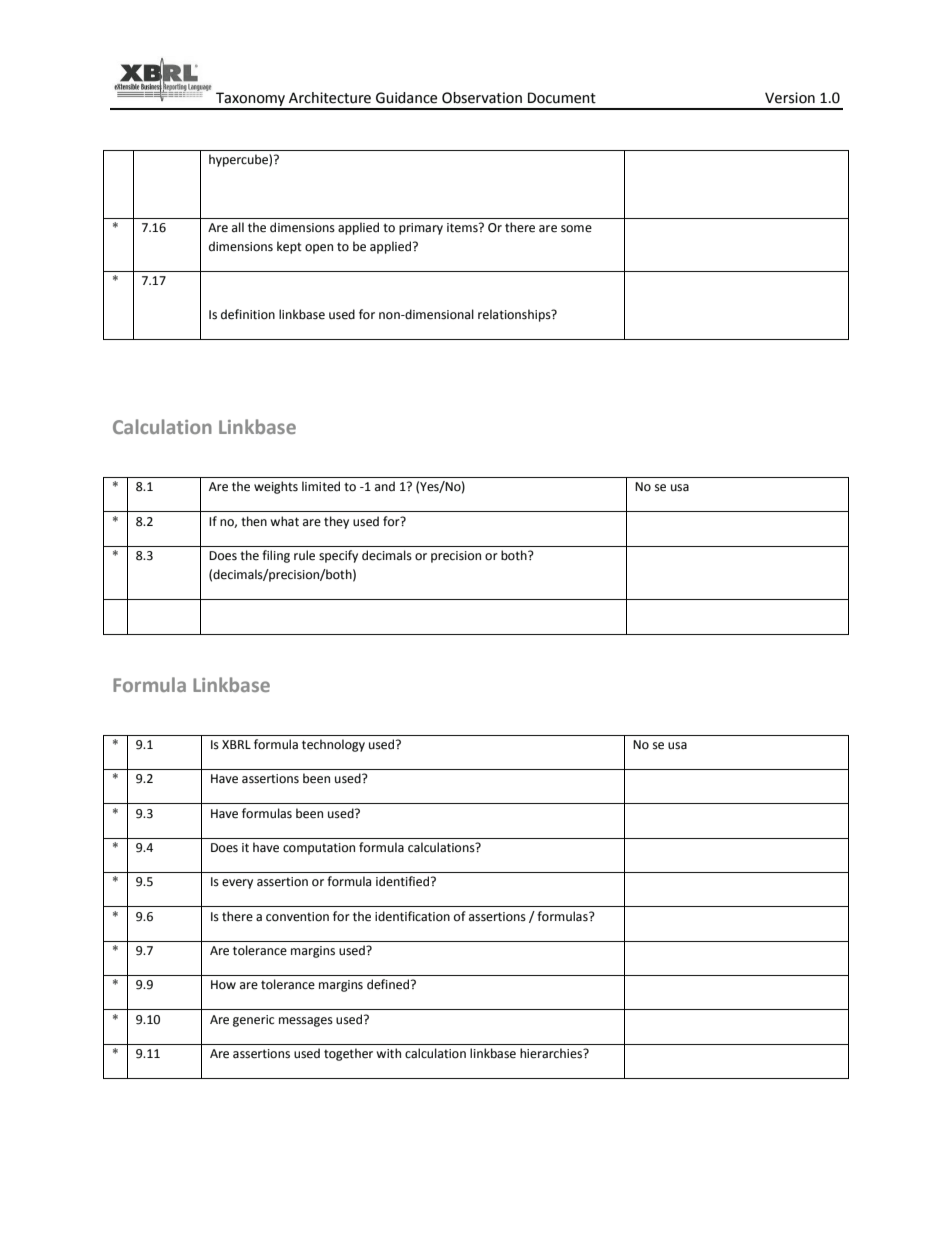  What do you see at coordinates (515, 315) in the document?
I see `relationships` at bounding box center [515, 315].
